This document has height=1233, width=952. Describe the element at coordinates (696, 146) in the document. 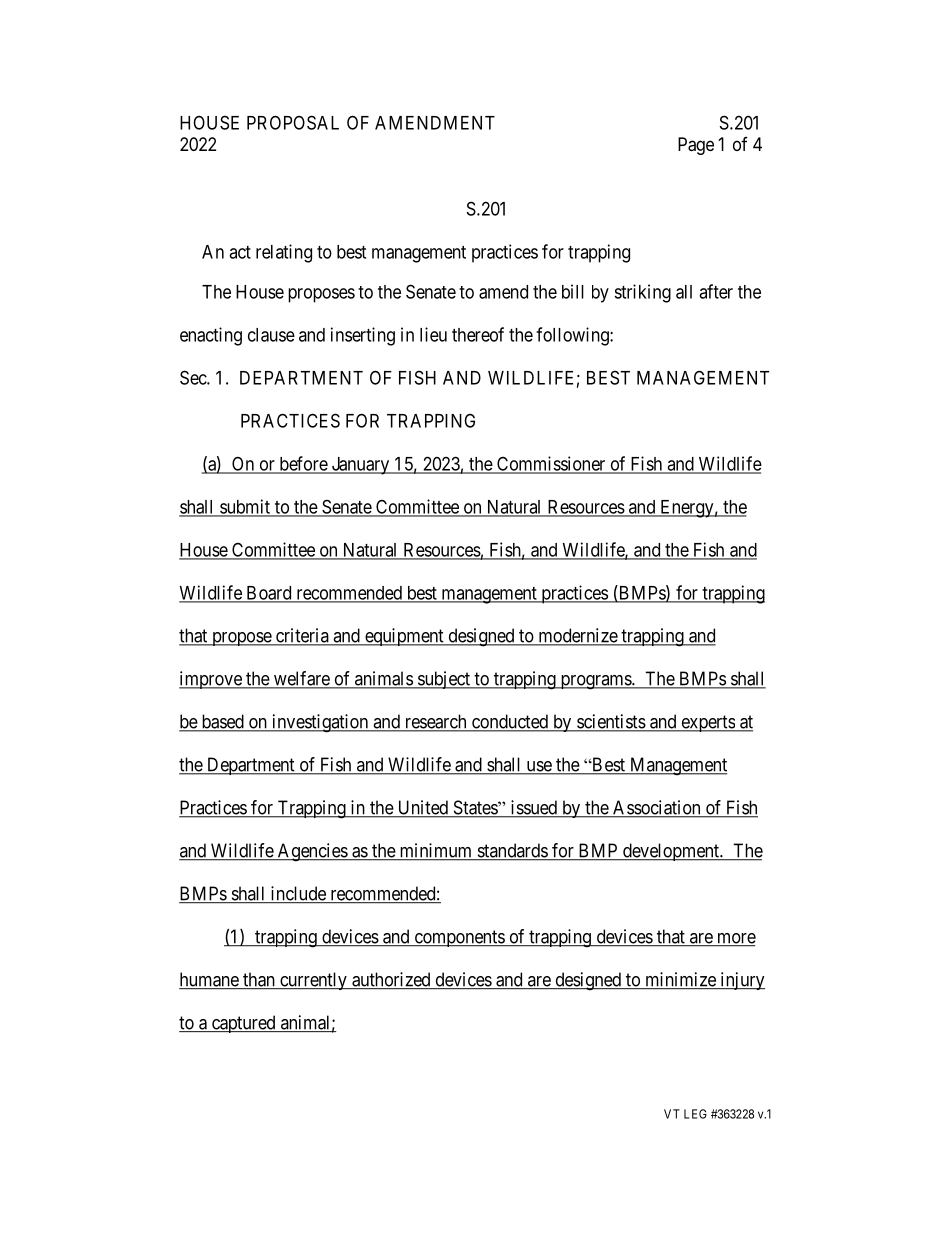

I see `Page` at that location.
